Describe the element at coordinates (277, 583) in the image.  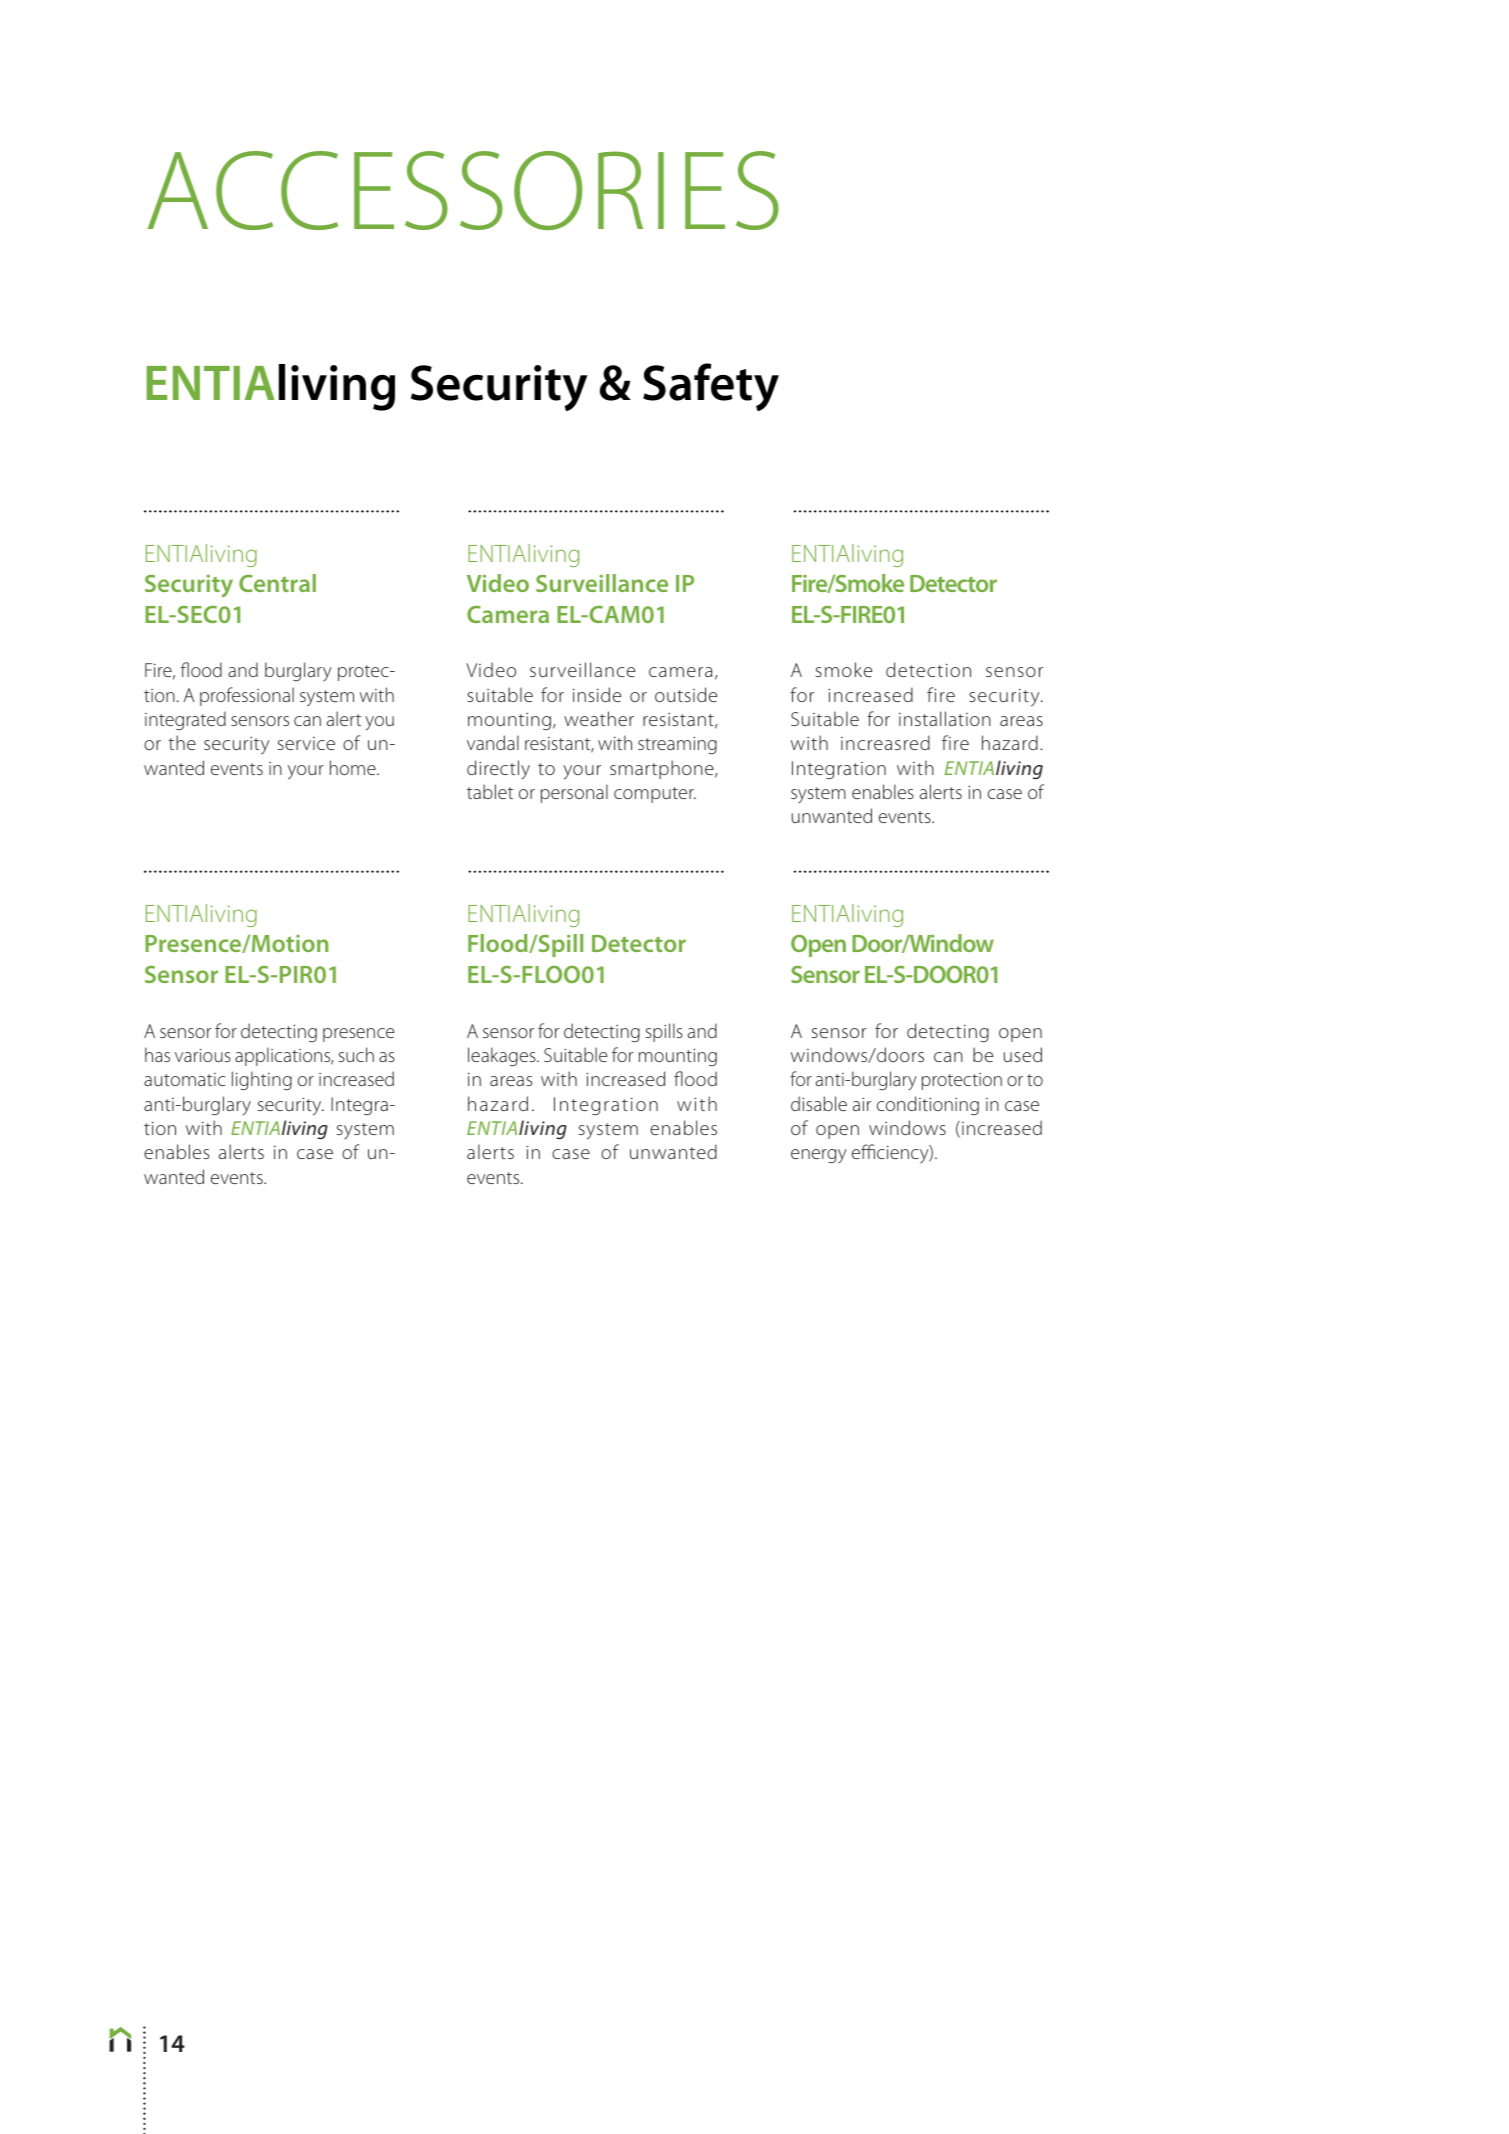
I see `Central` at that location.
